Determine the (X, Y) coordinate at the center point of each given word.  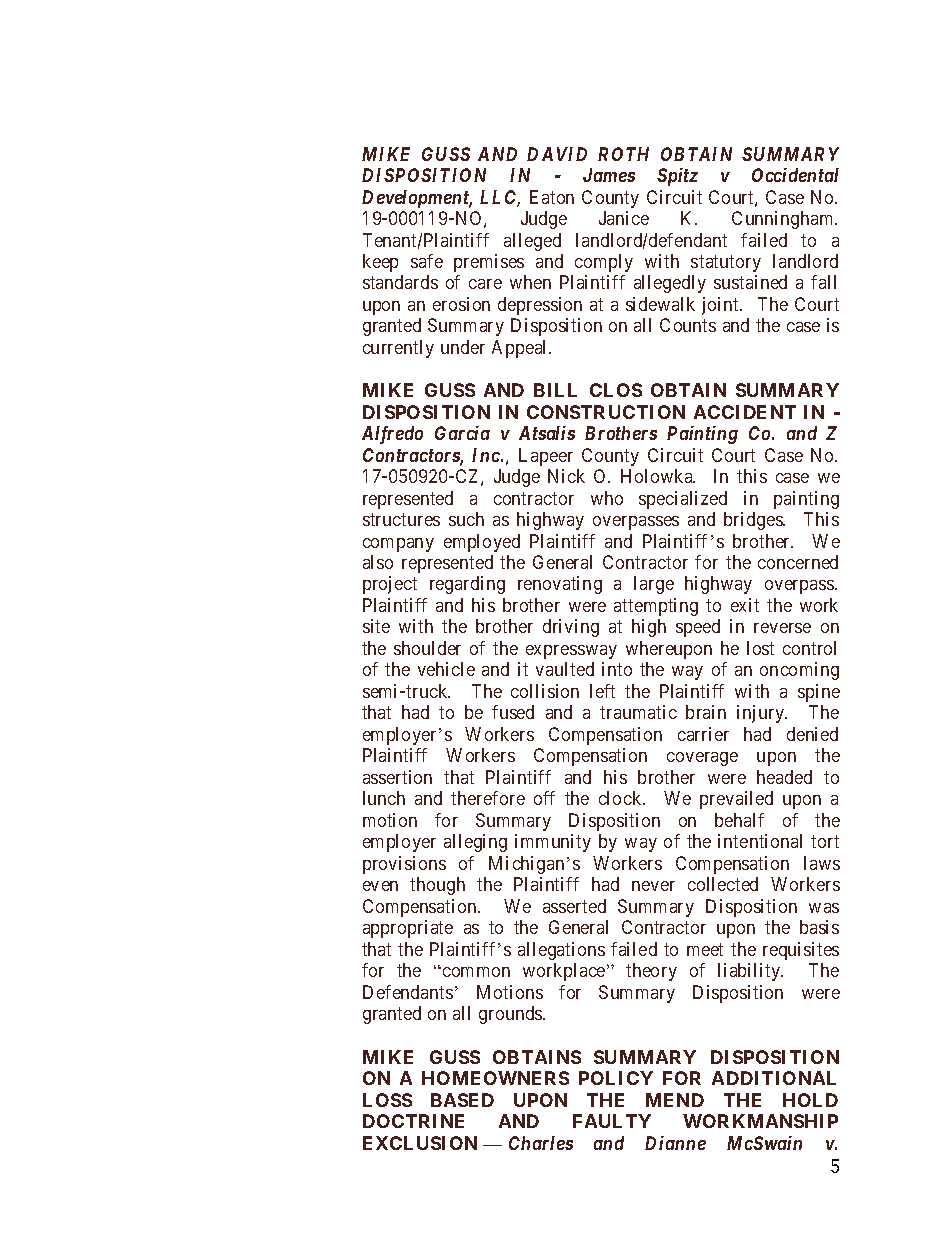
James (609, 175)
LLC (500, 198)
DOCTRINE (413, 1121)
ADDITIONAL (774, 1078)
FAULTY (612, 1121)
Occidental (795, 175)
